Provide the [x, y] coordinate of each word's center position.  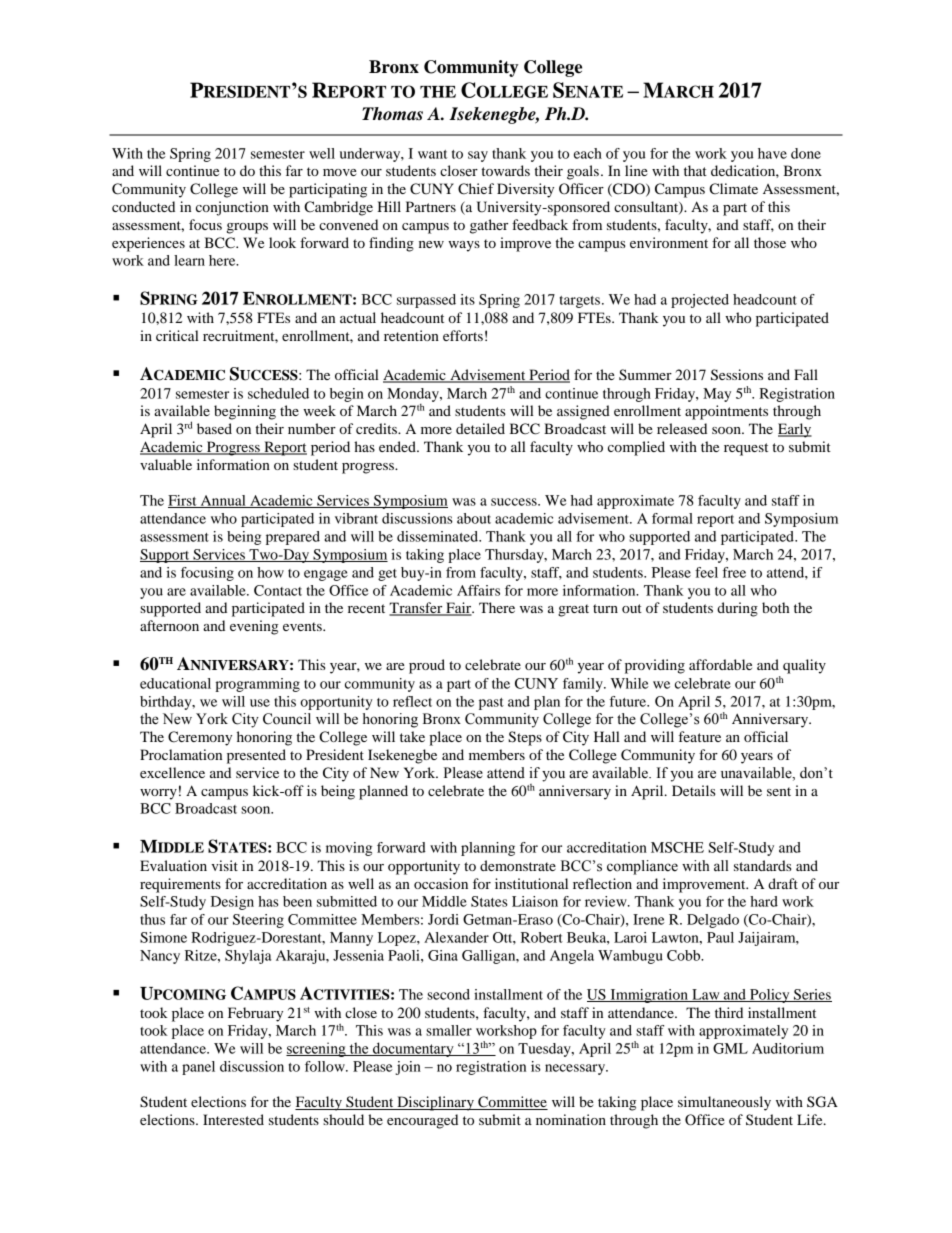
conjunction [232, 208]
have [772, 153]
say [478, 156]
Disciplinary [435, 1103]
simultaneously [724, 1103]
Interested [233, 1119]
